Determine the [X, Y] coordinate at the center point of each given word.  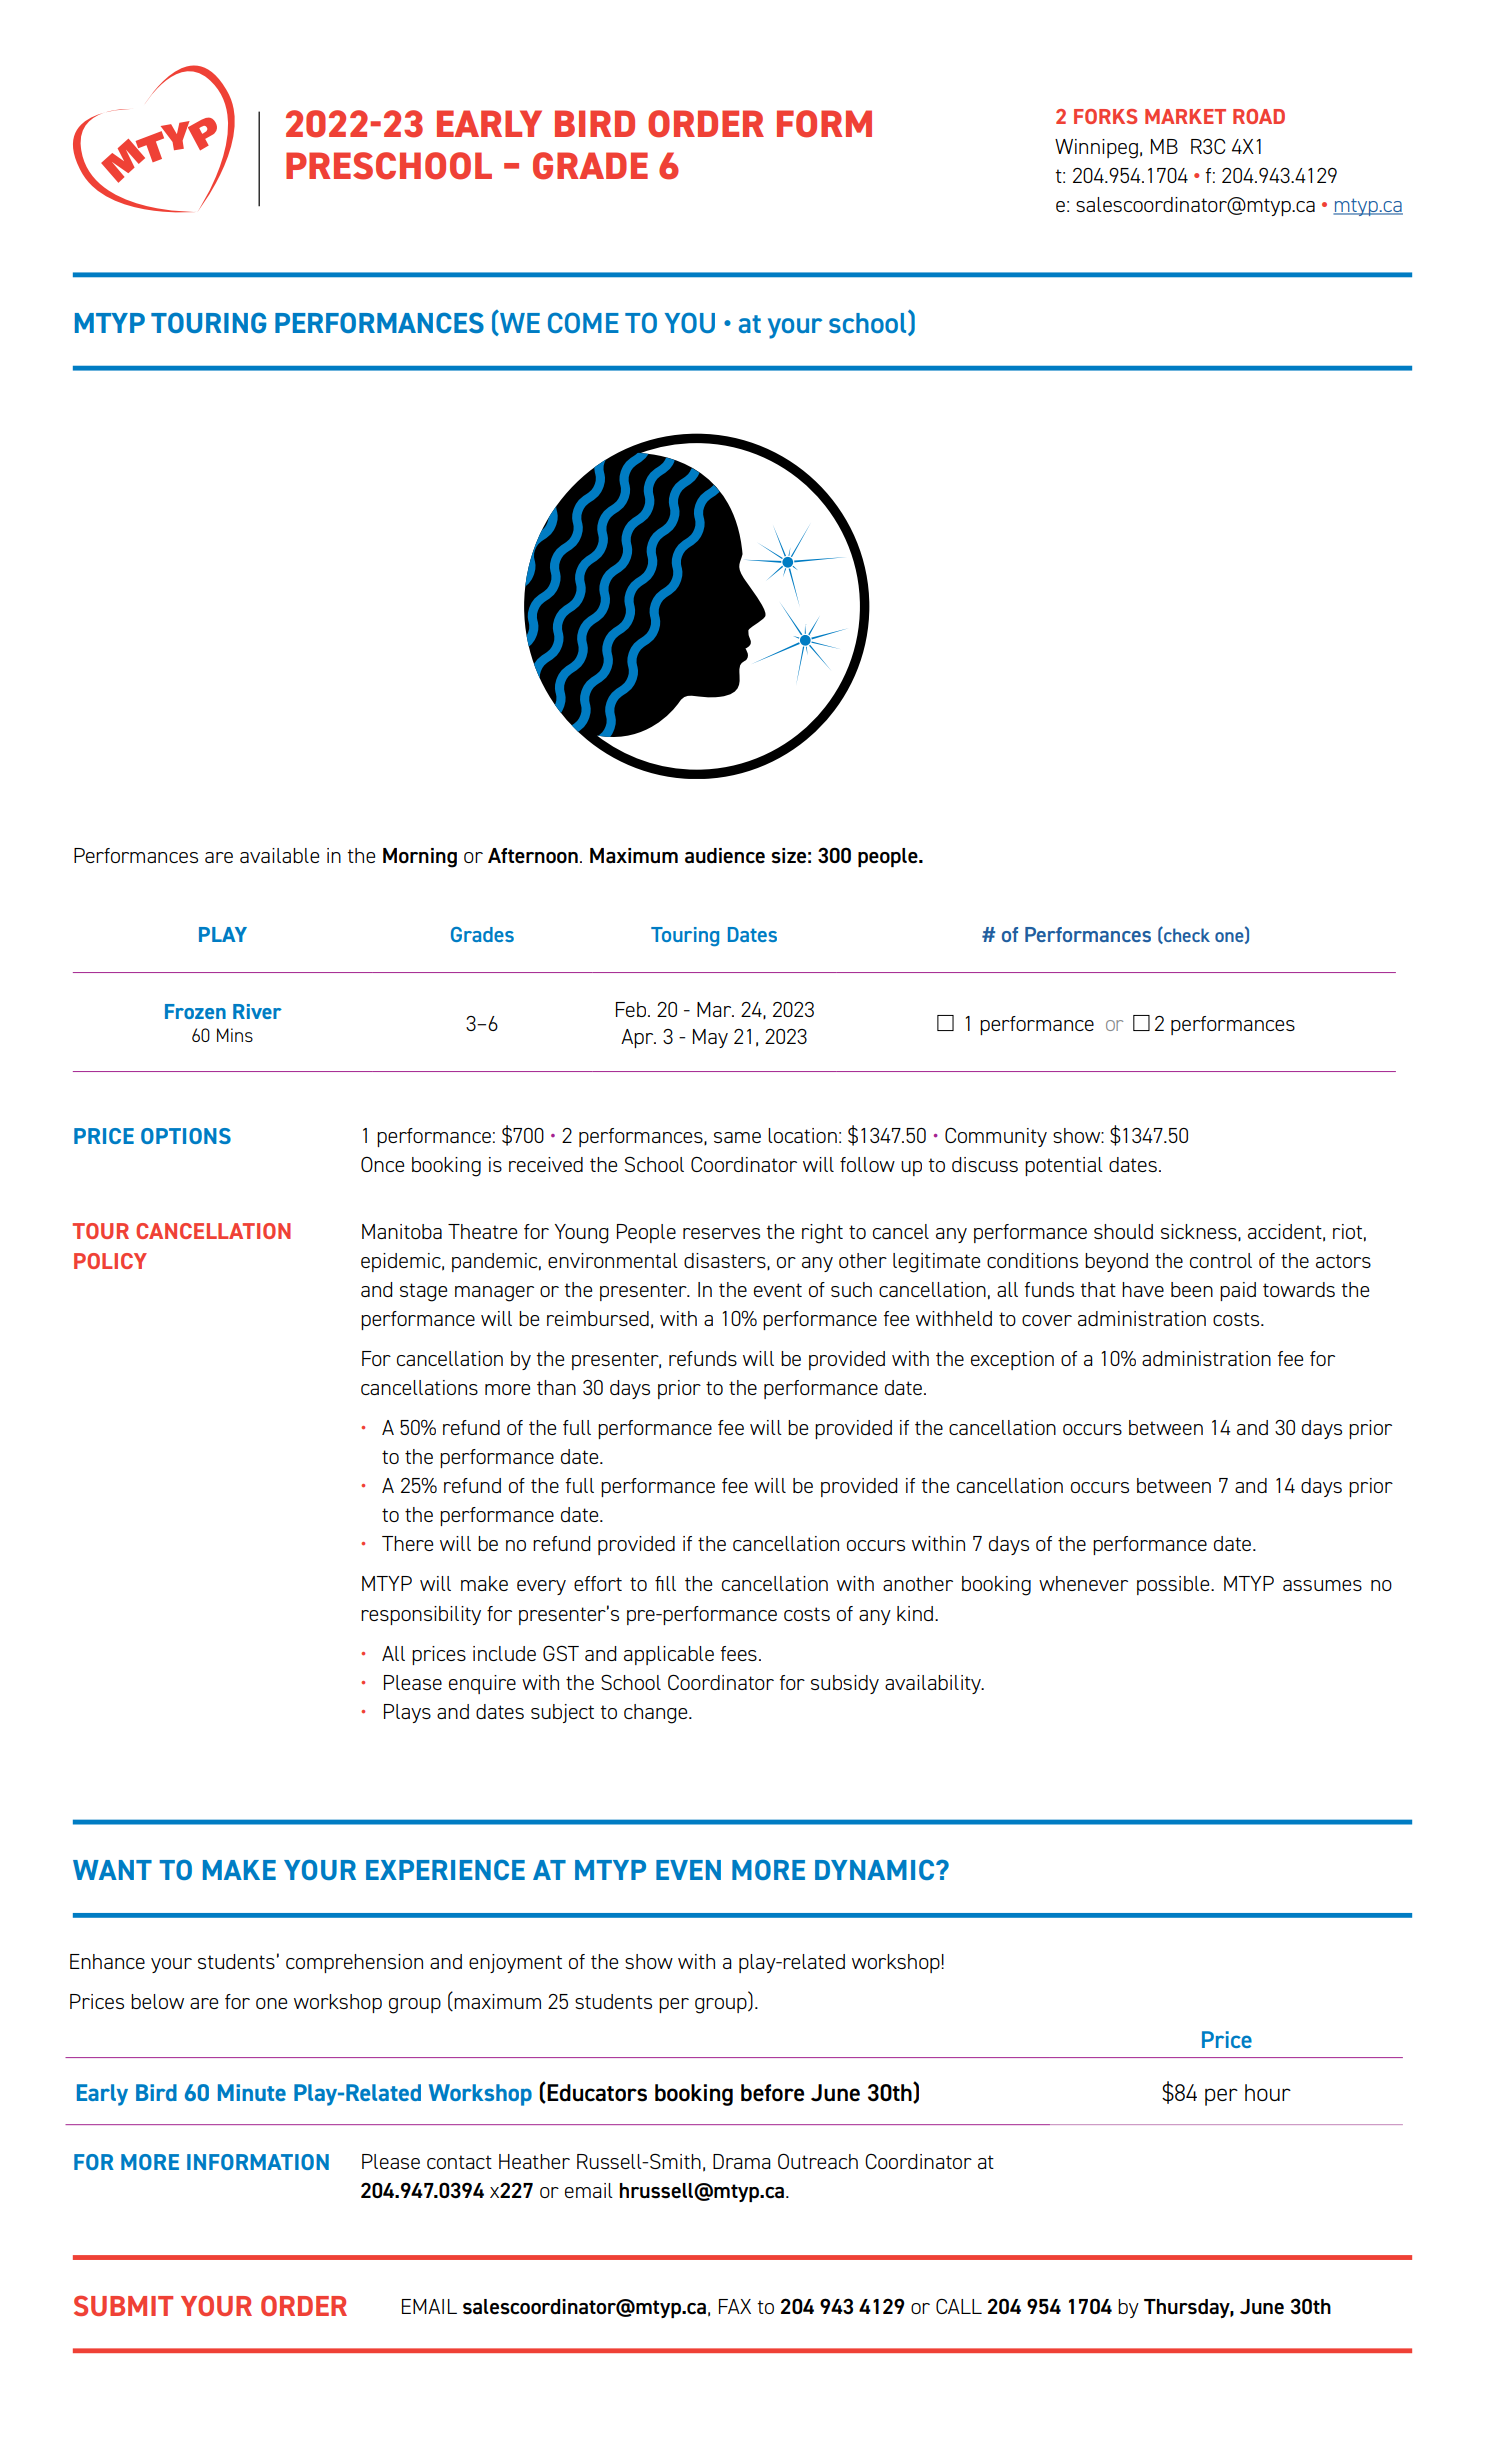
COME [583, 322]
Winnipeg [1096, 149]
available [279, 855]
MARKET [1185, 116]
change [657, 1714]
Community [996, 1137]
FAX [735, 2306]
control [1221, 1260]
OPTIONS [186, 1136]
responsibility [421, 1615]
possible [1174, 1585]
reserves [721, 1233]
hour [1268, 2092]
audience [725, 856]
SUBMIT [123, 2305]
